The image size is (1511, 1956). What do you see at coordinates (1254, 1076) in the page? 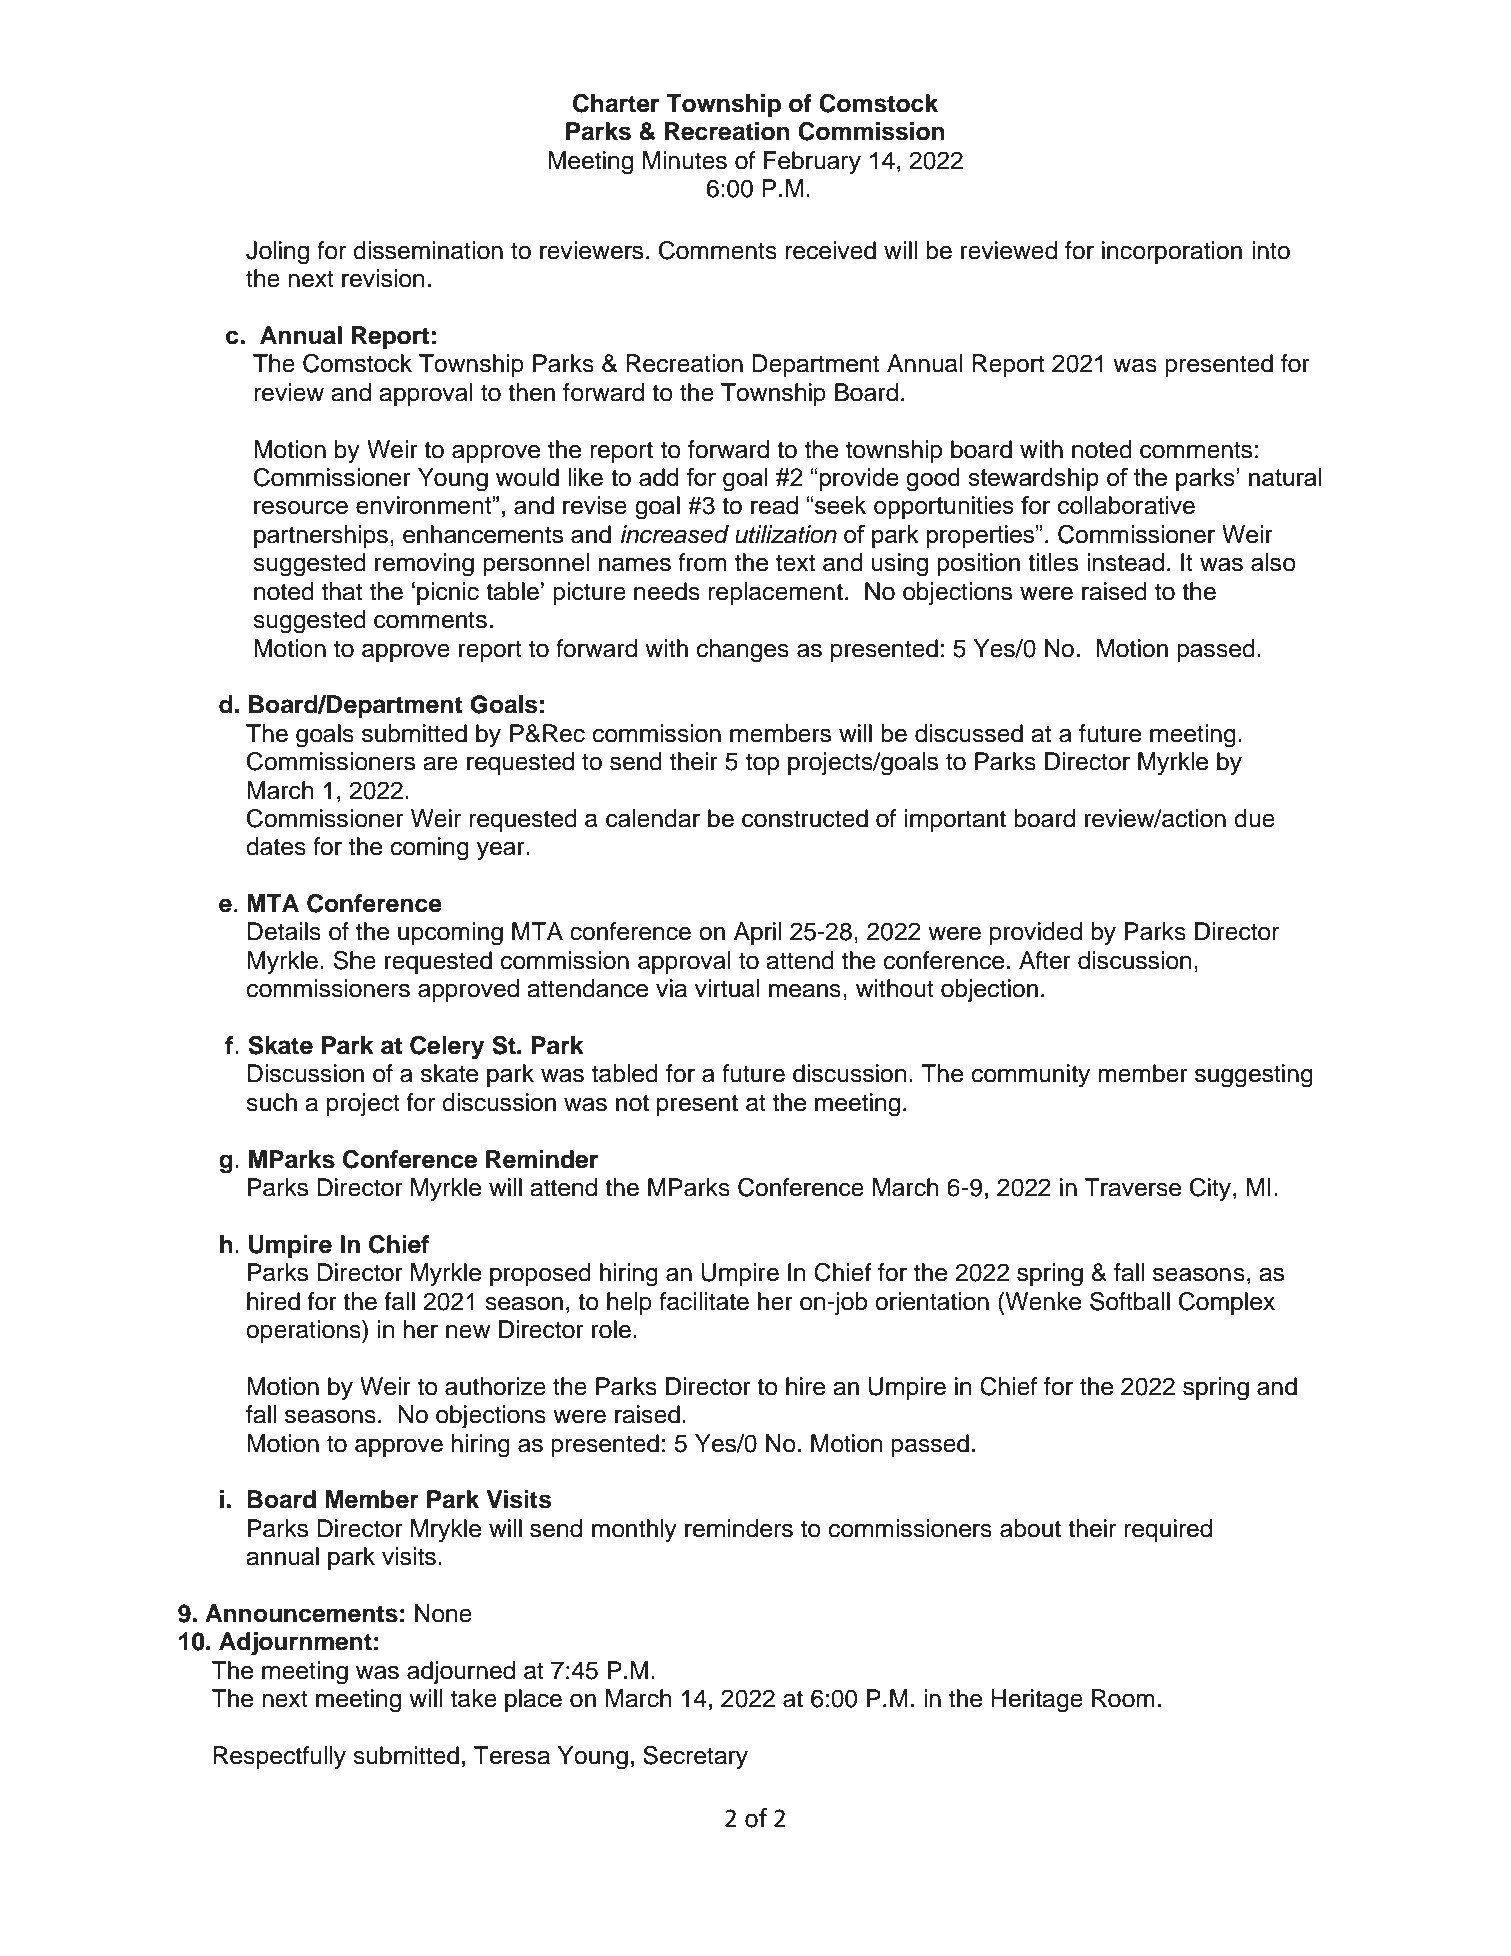
I see `suggesting` at bounding box center [1254, 1076].
